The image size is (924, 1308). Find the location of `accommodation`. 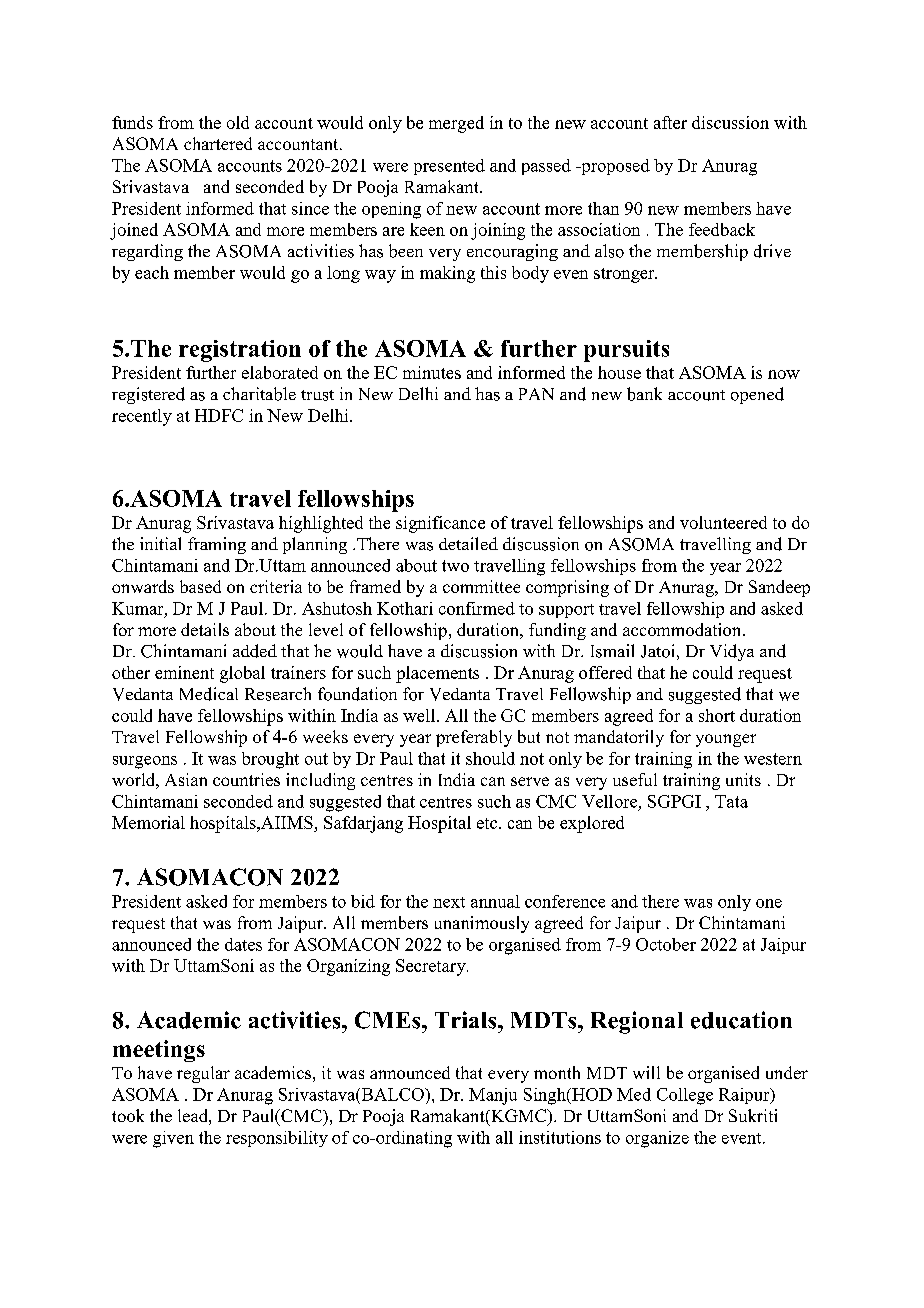

accommodation is located at coordinates (683, 629).
